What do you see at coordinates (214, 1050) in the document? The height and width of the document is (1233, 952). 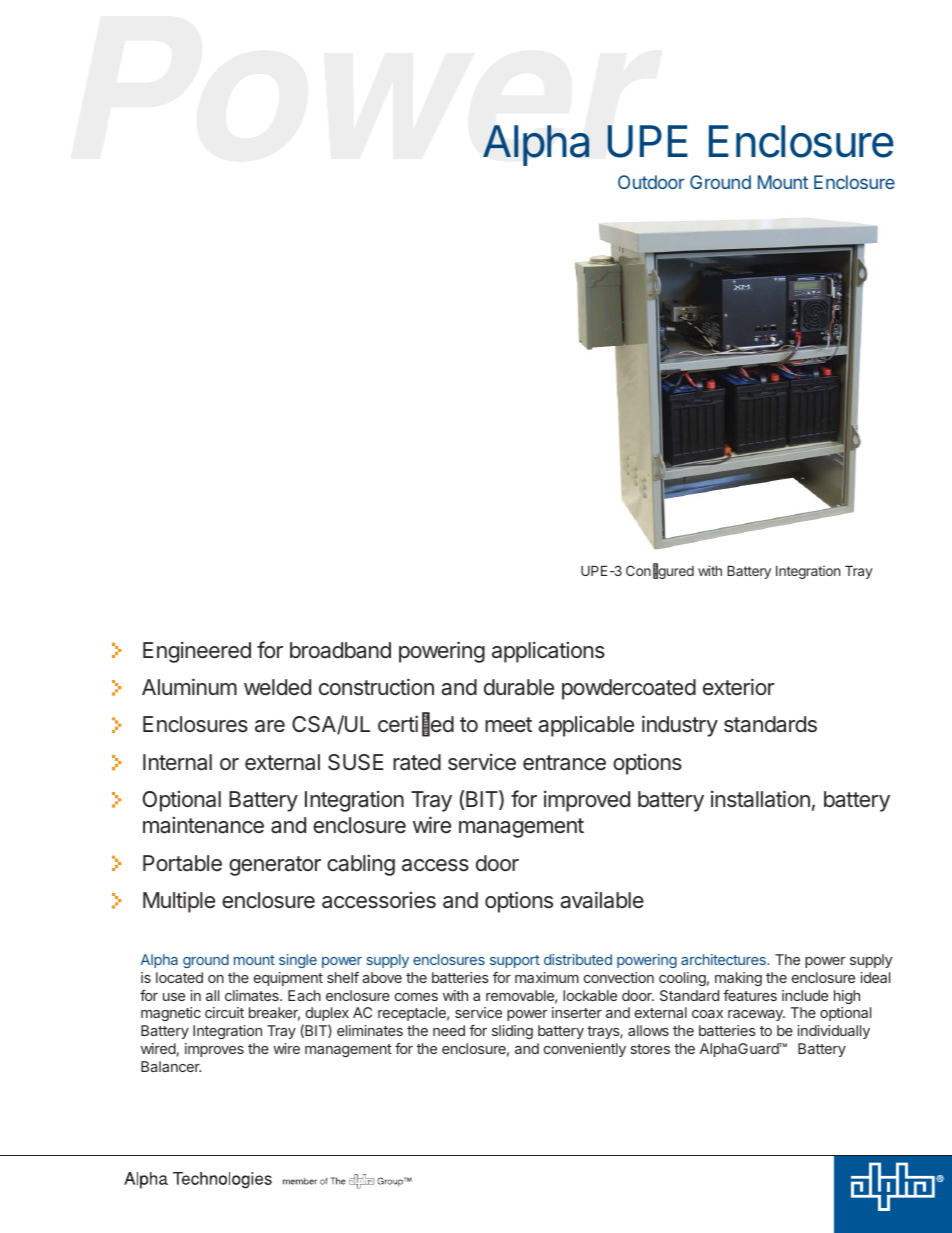 I see `improves` at bounding box center [214, 1050].
